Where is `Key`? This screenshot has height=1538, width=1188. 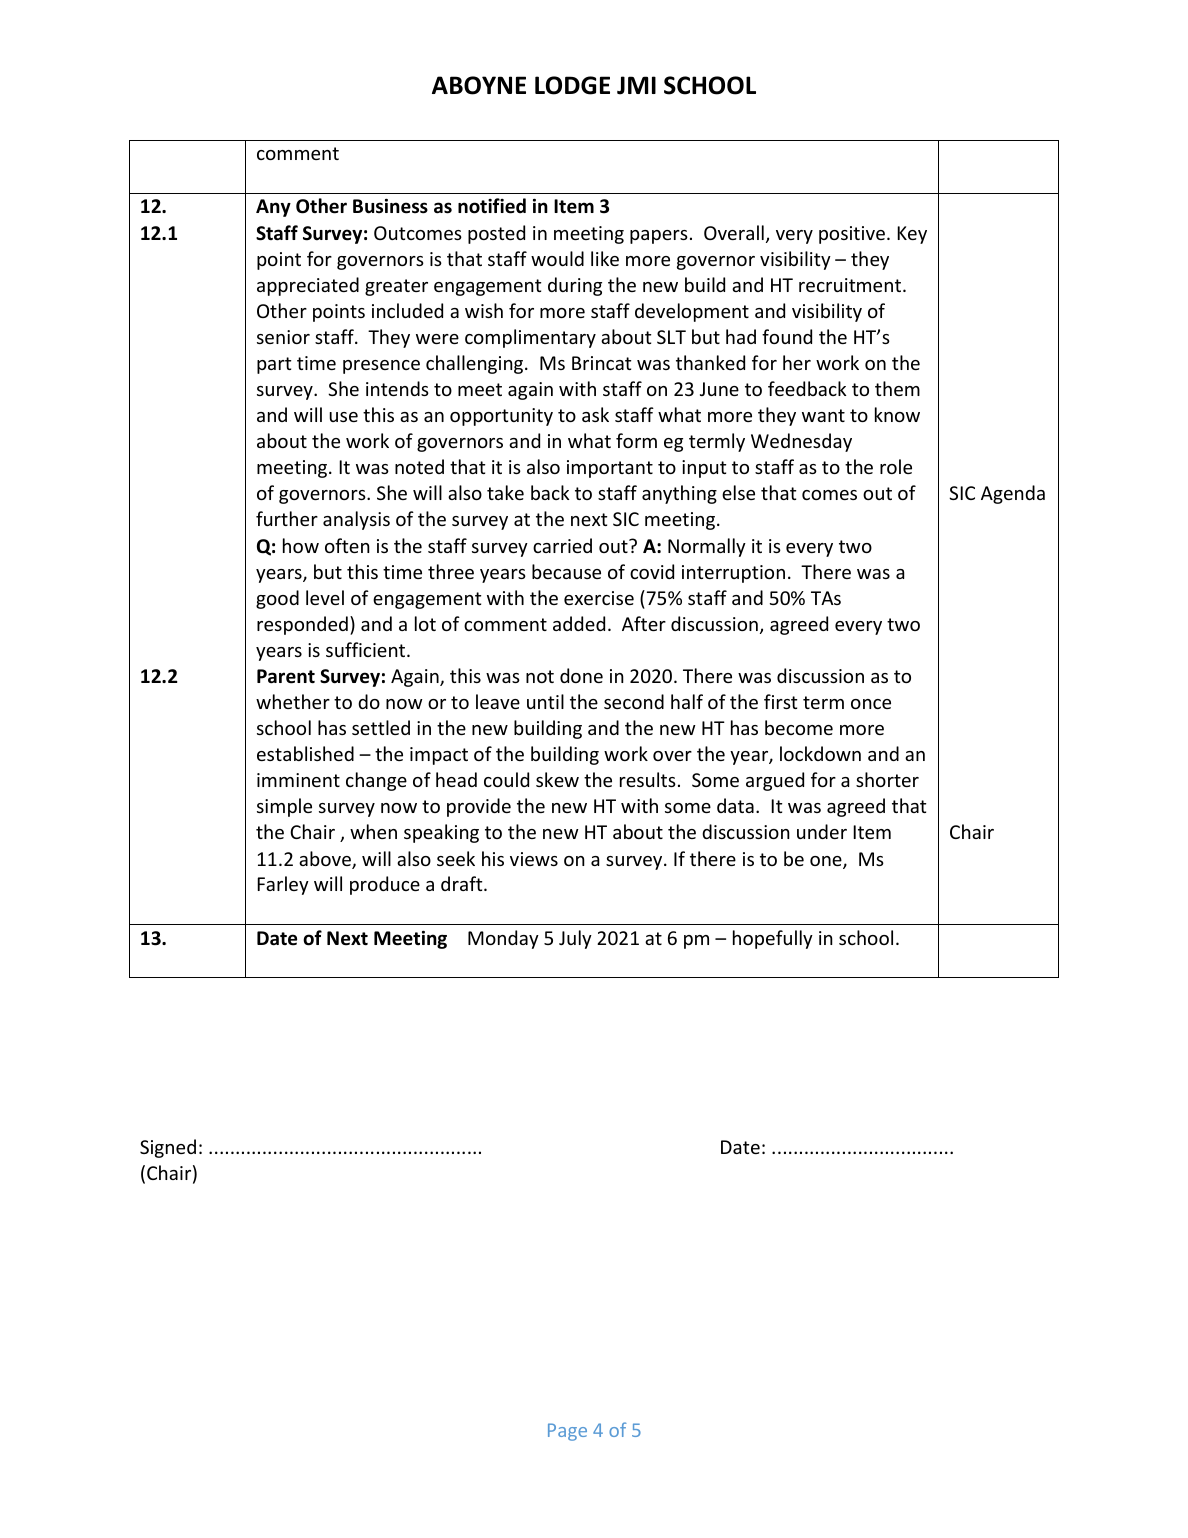
Key is located at coordinates (912, 235).
